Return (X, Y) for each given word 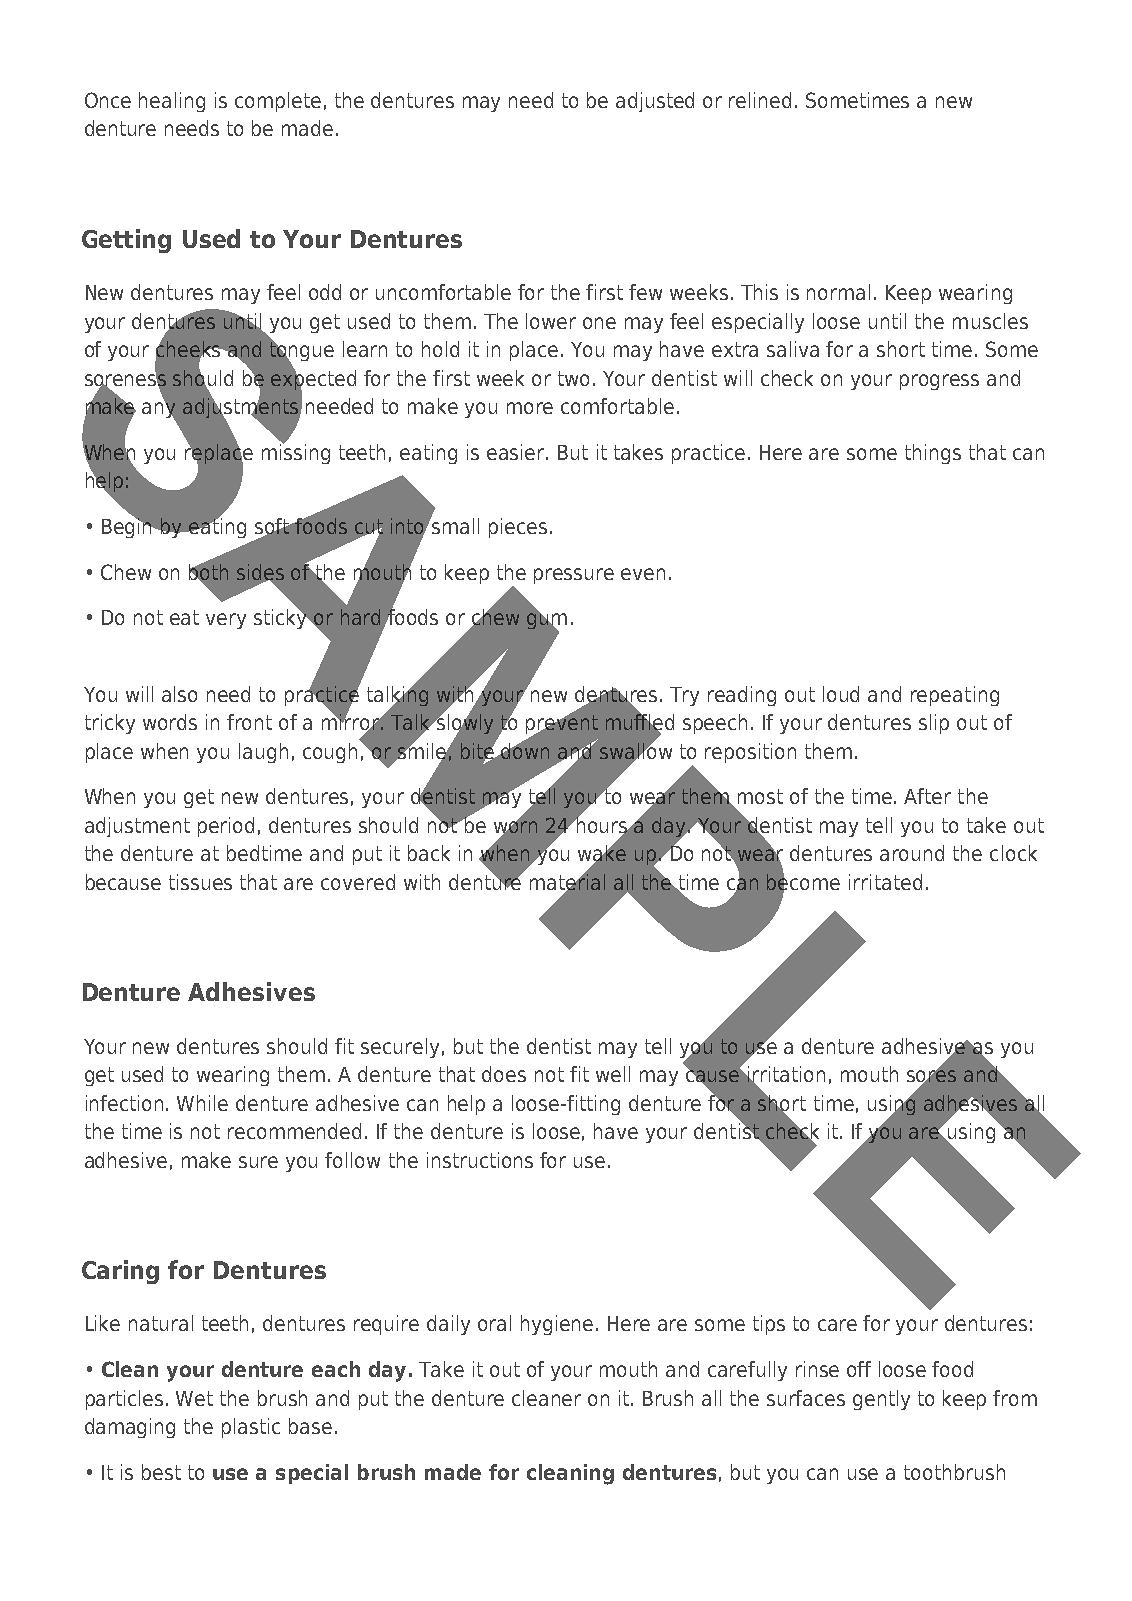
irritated (885, 882)
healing (172, 102)
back (429, 853)
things (933, 454)
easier (517, 452)
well (613, 1074)
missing (296, 452)
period (226, 827)
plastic (251, 1428)
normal (838, 292)
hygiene (557, 1325)
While (202, 1103)
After (927, 796)
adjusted (655, 102)
